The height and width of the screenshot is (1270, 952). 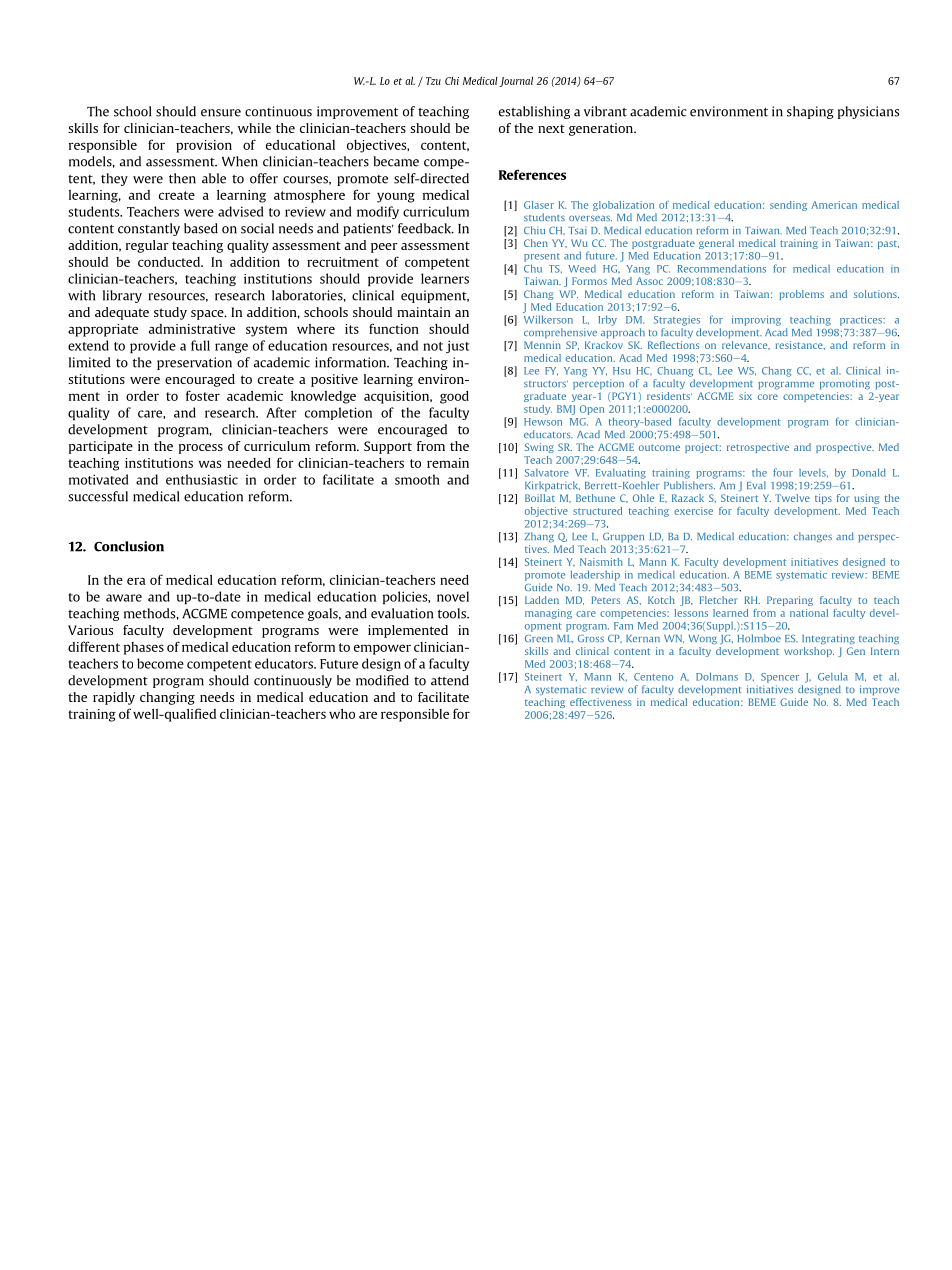 I want to click on Kirkpatrick, so click(x=552, y=486).
